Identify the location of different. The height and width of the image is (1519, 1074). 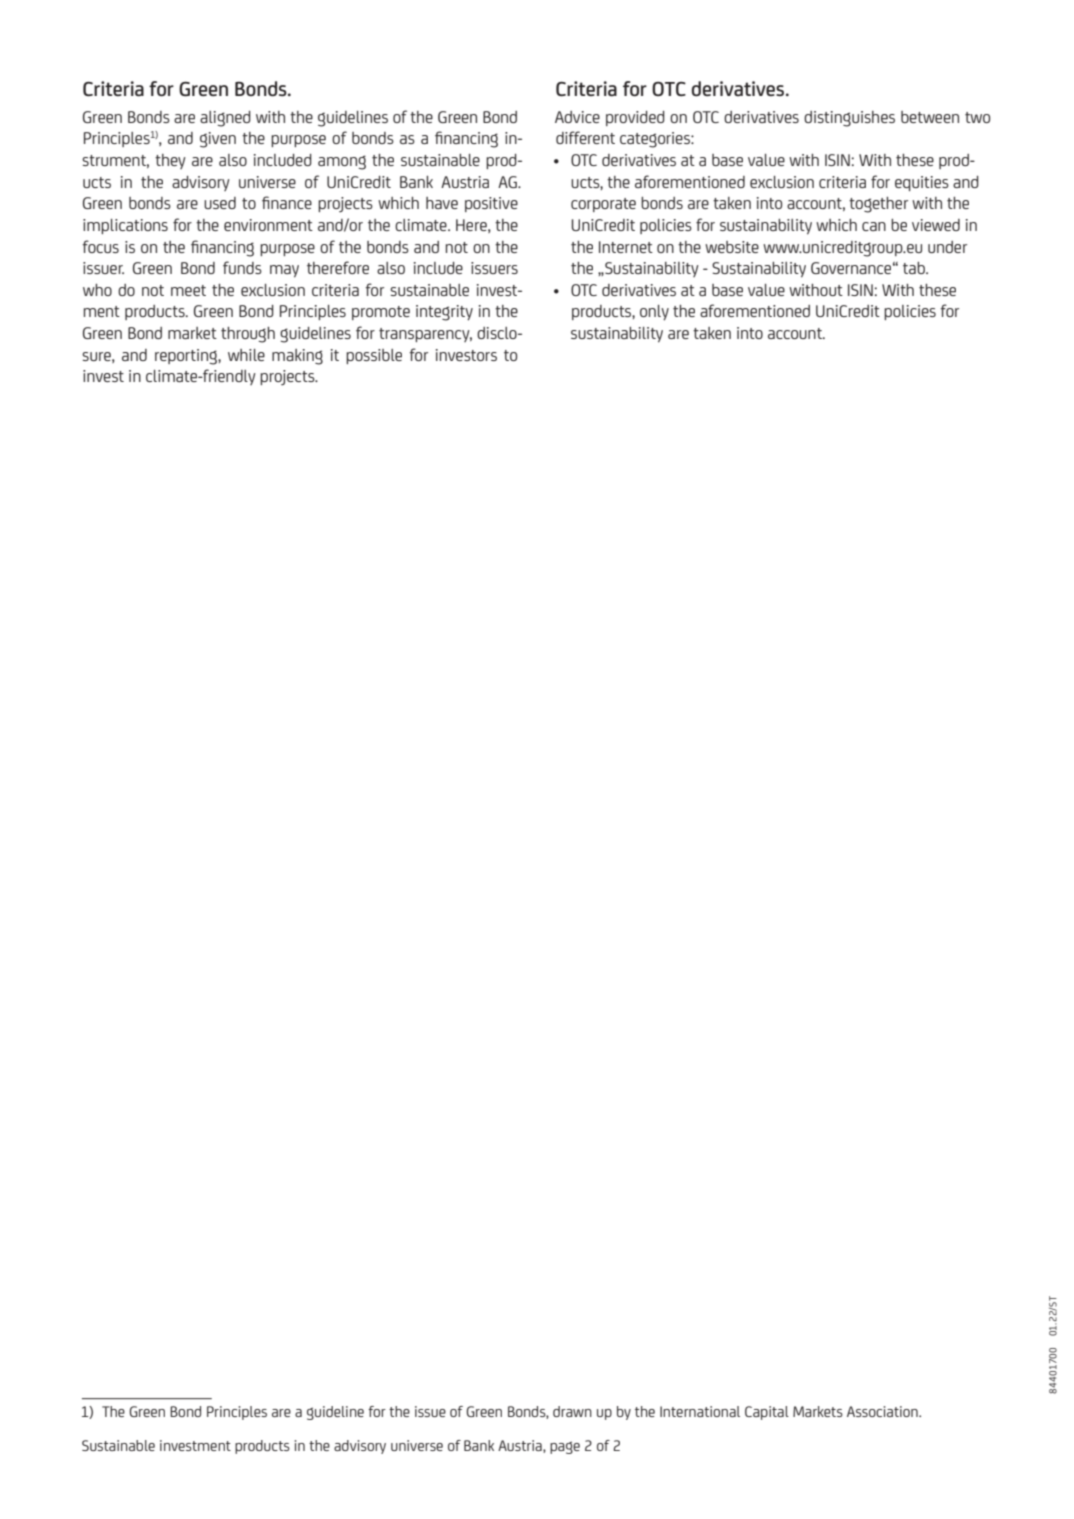
(585, 137).
